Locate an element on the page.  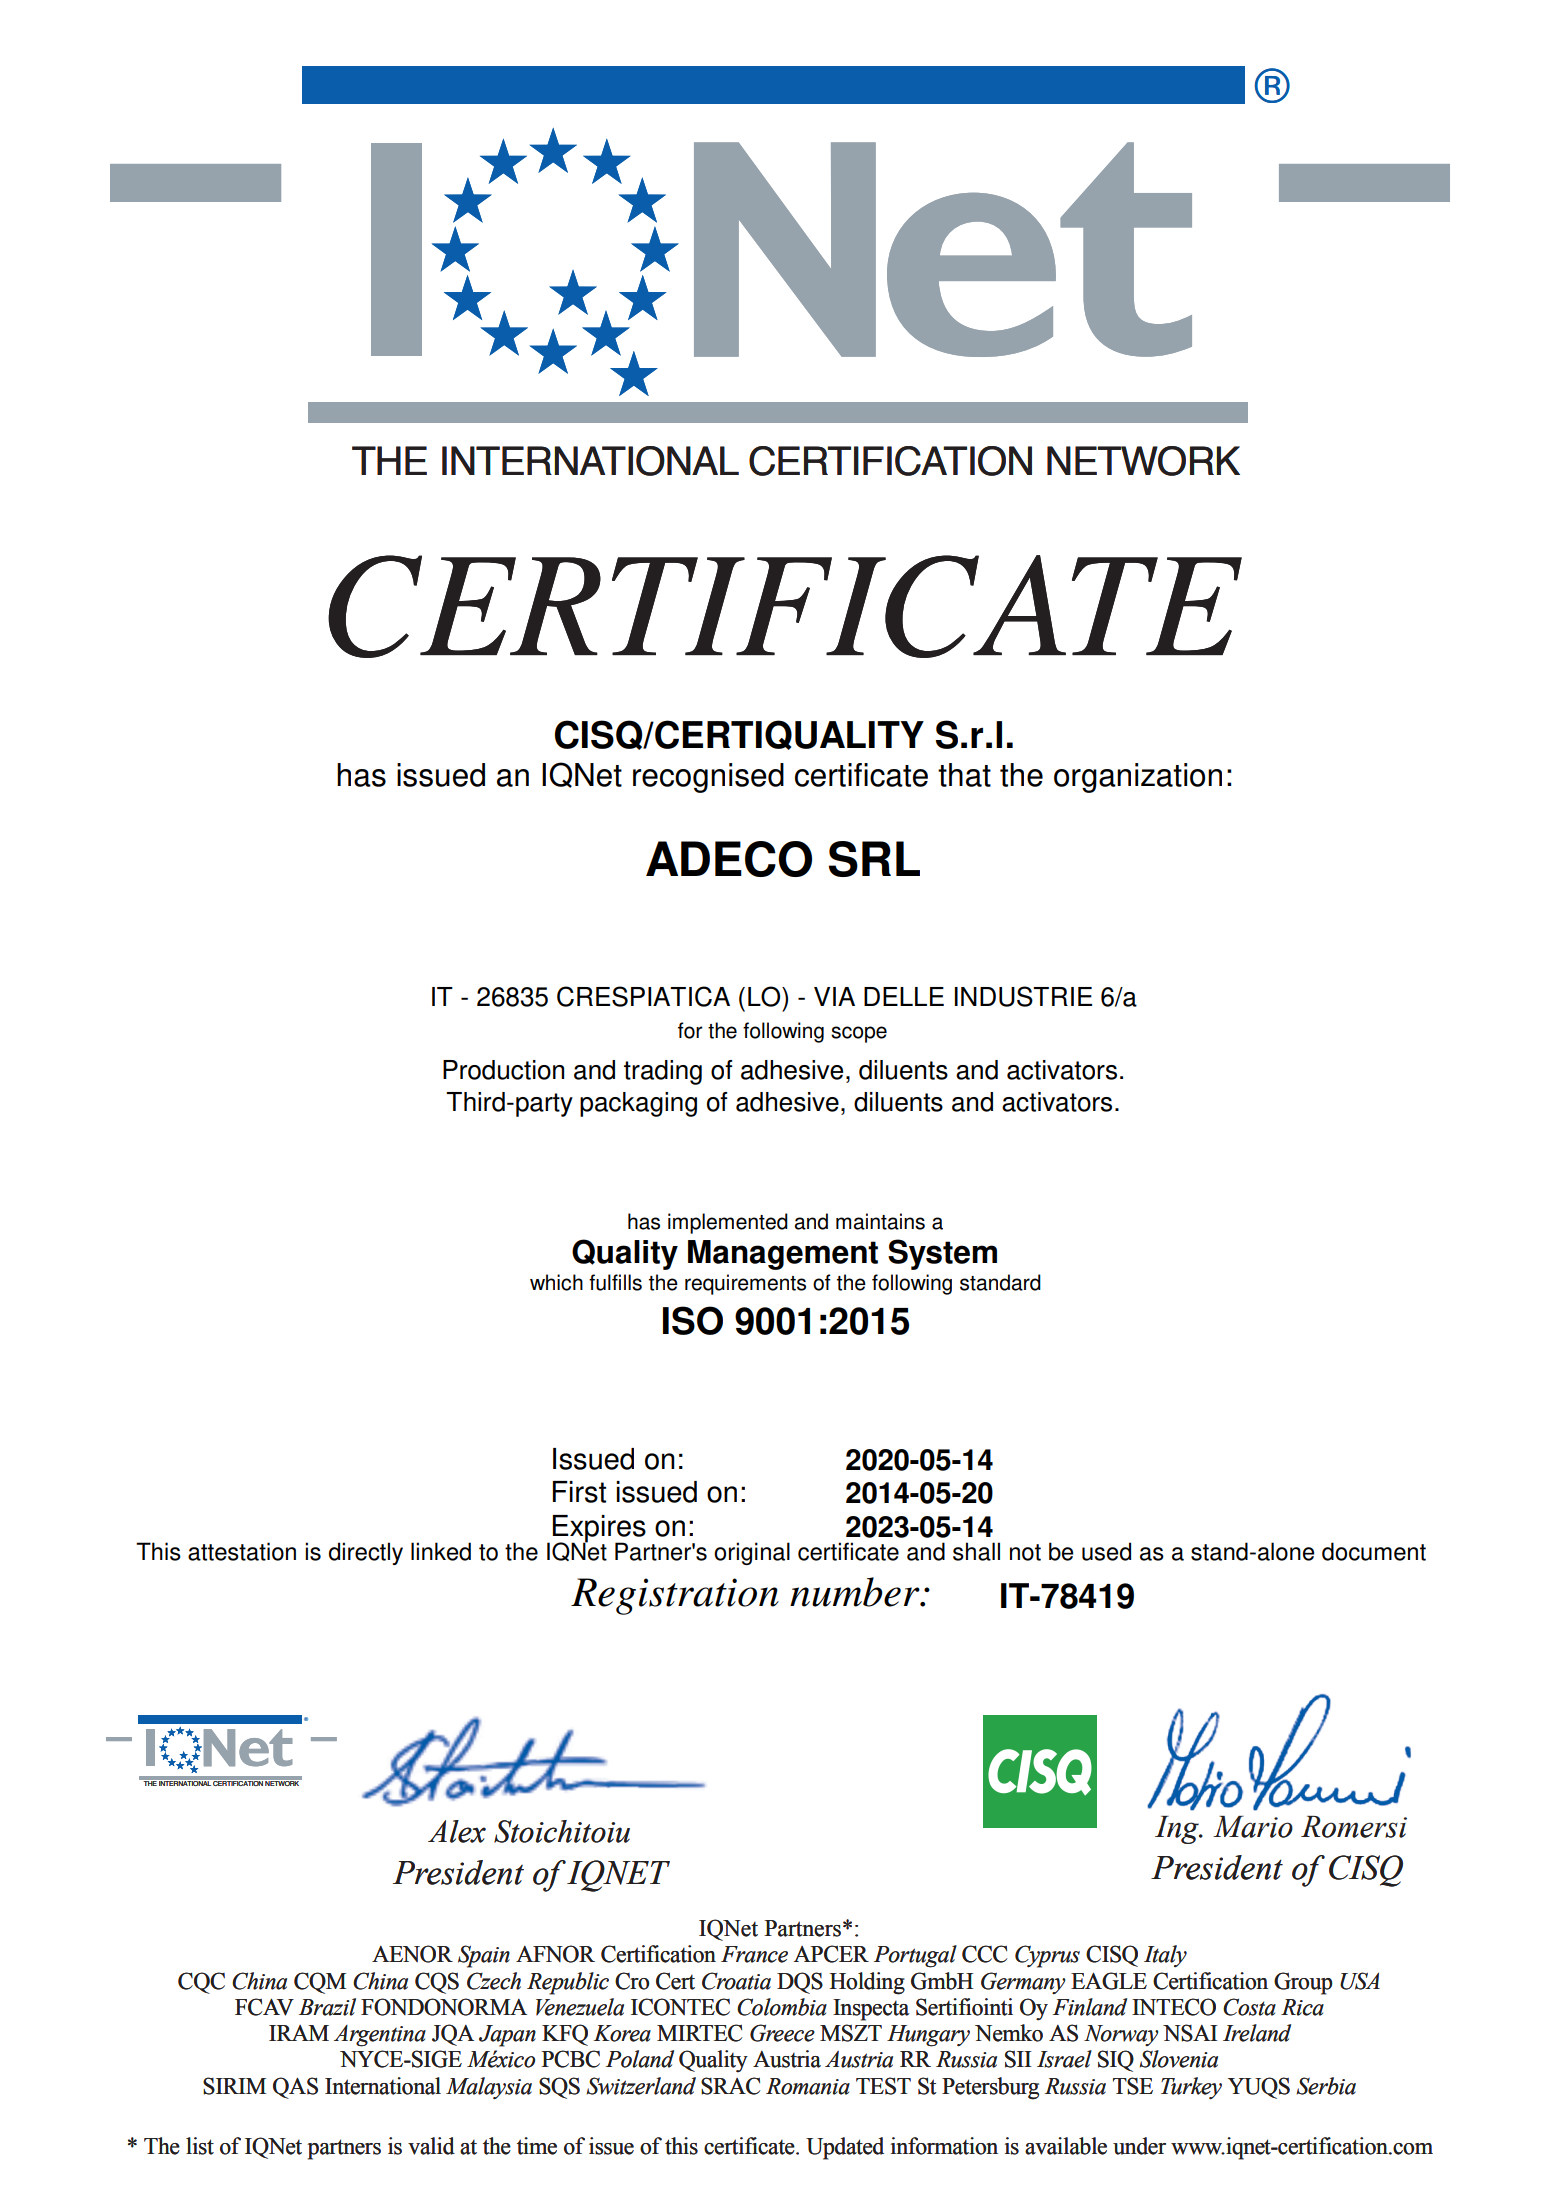
maintains is located at coordinates (880, 1221).
